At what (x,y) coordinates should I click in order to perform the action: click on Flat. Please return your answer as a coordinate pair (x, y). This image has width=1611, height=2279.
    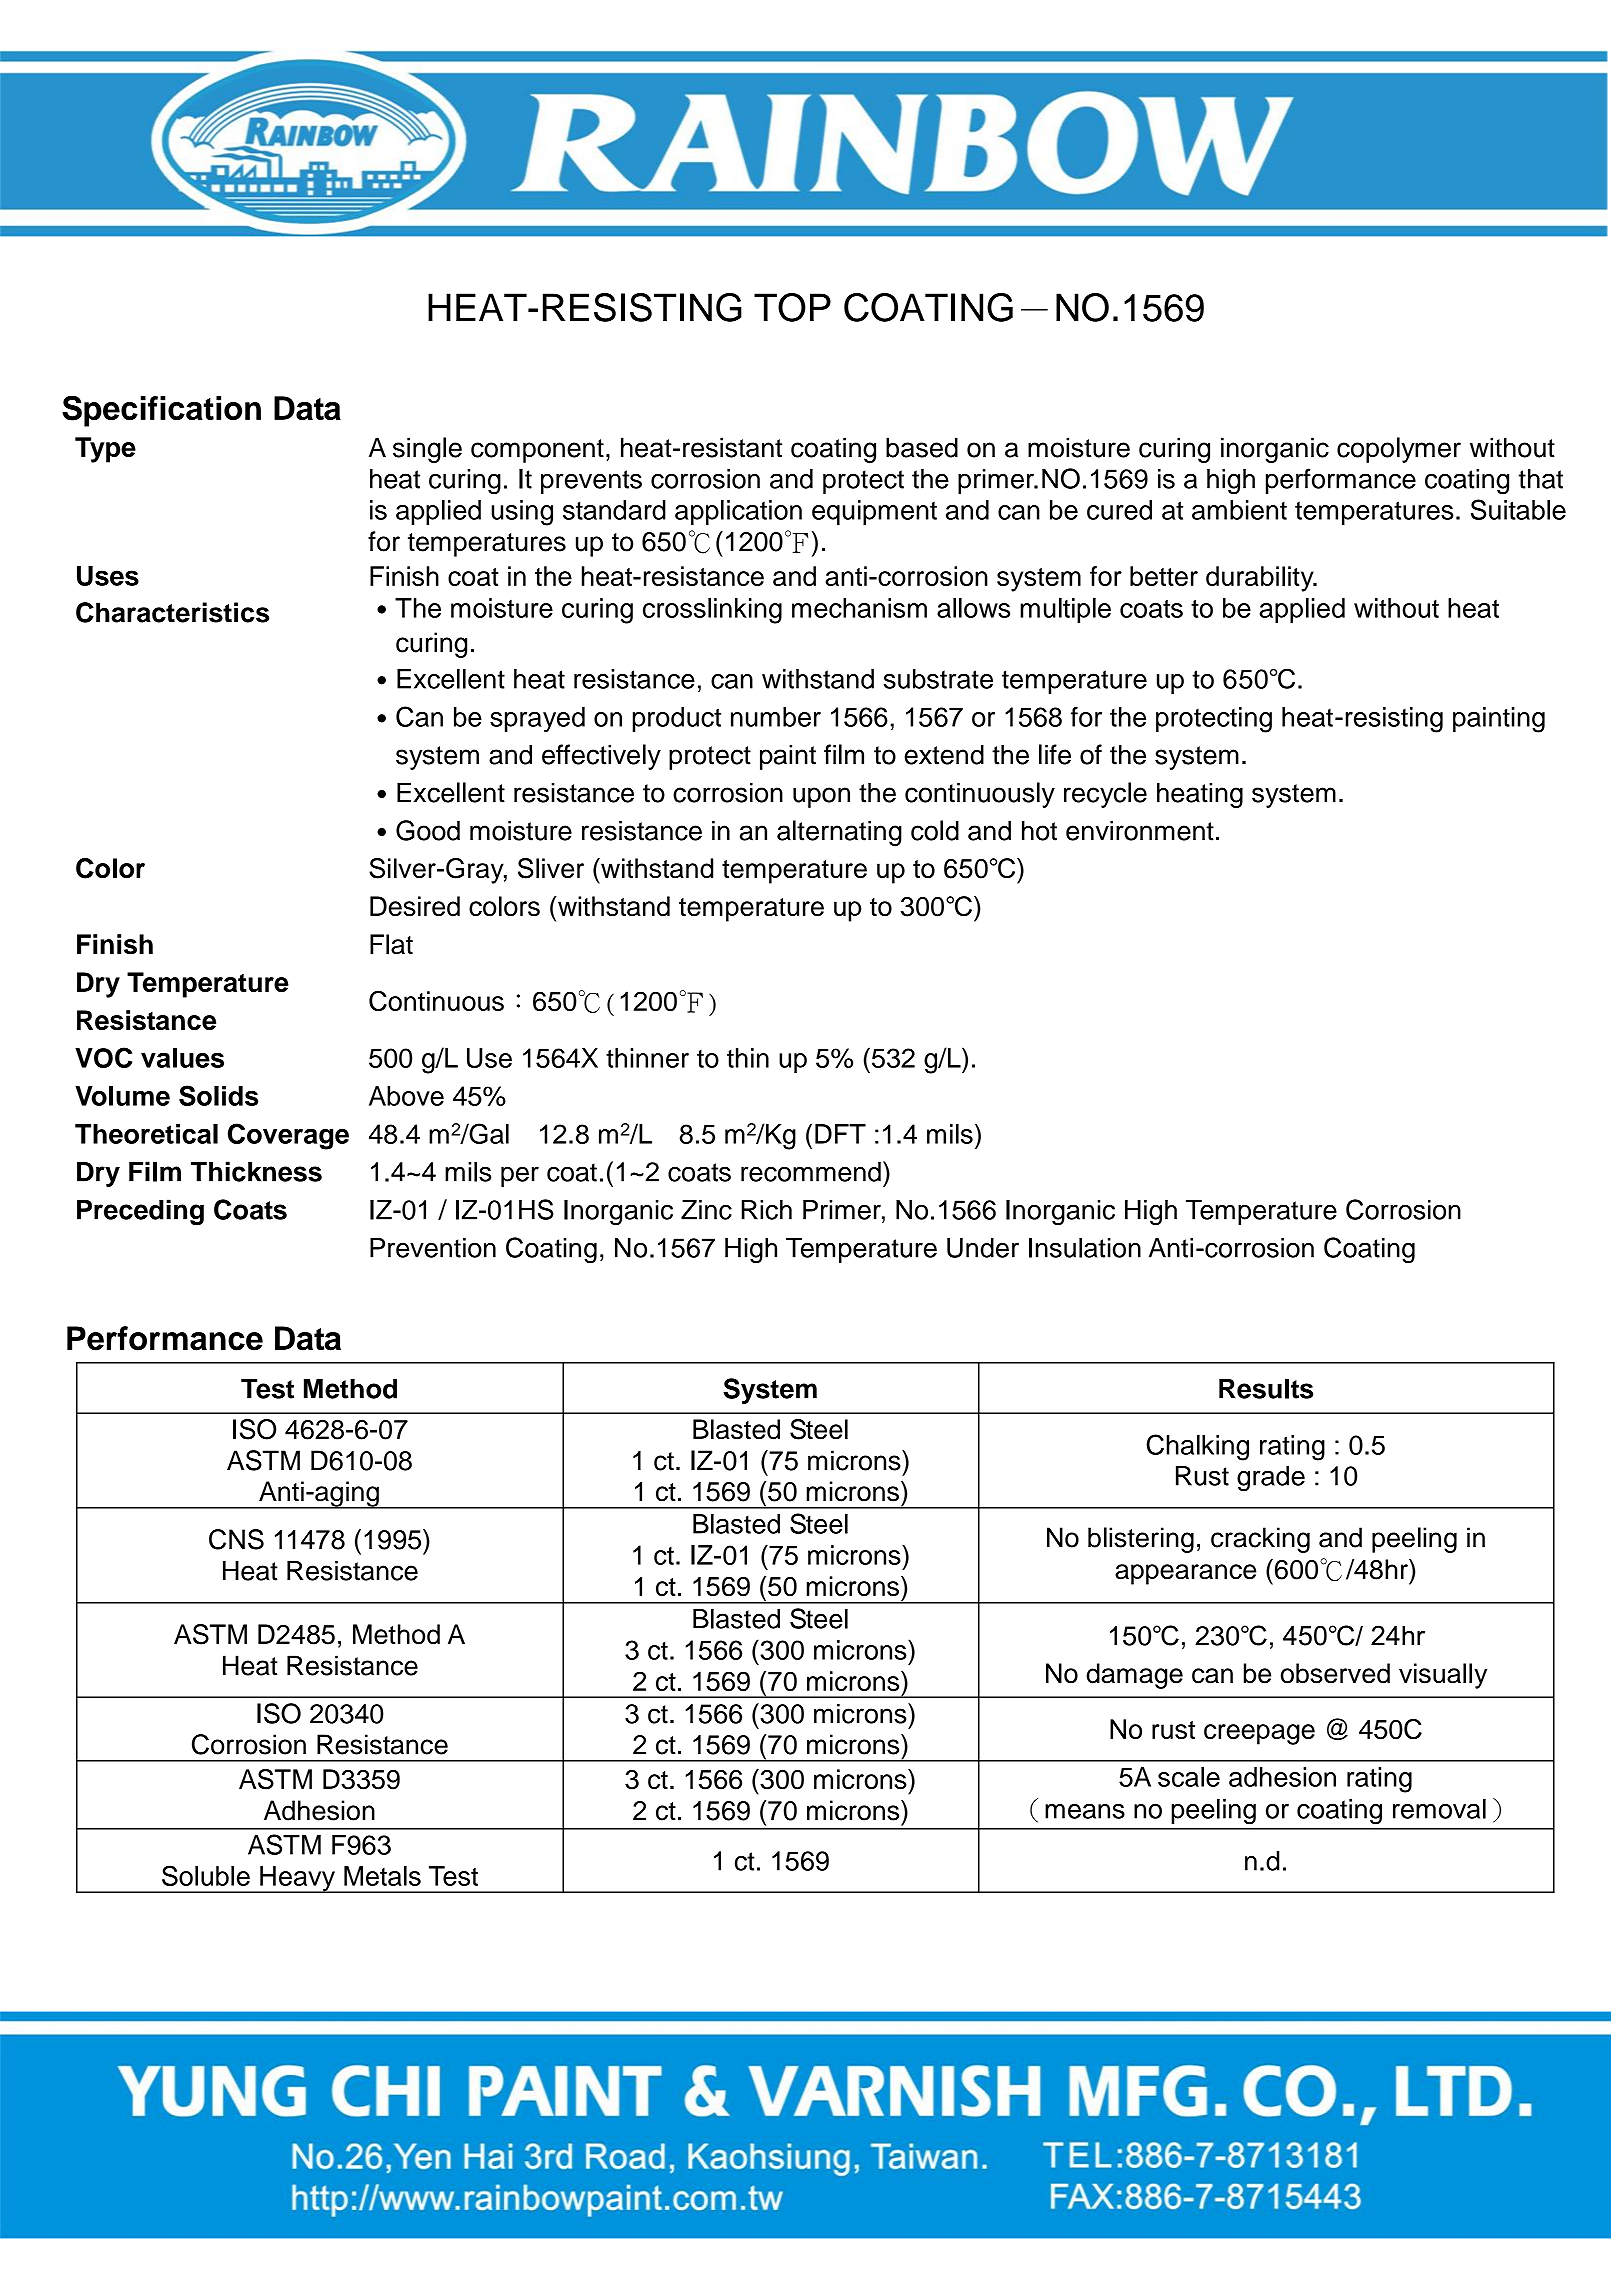
    Looking at the image, I should click on (391, 944).
